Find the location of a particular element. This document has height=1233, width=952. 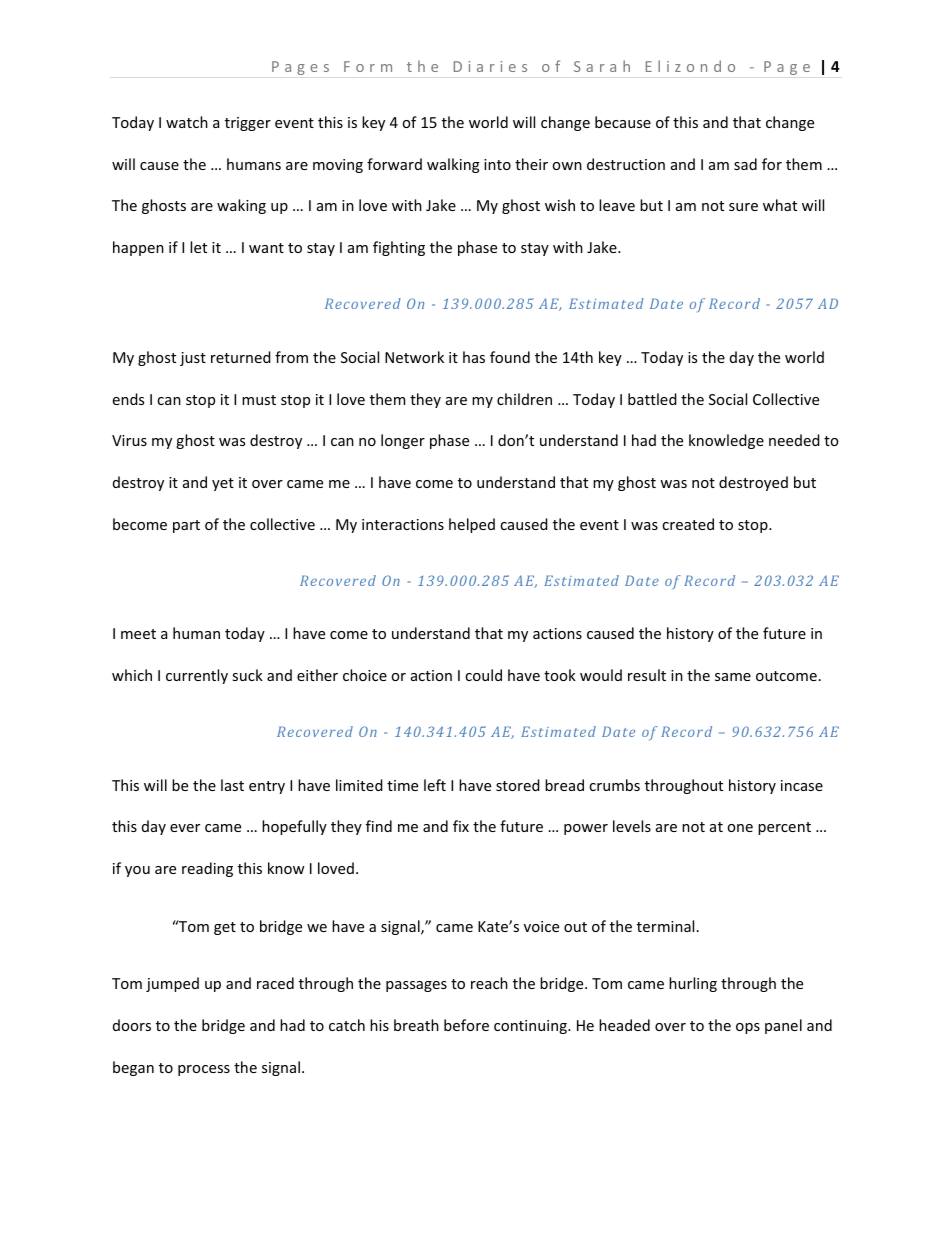

just is located at coordinates (193, 359).
